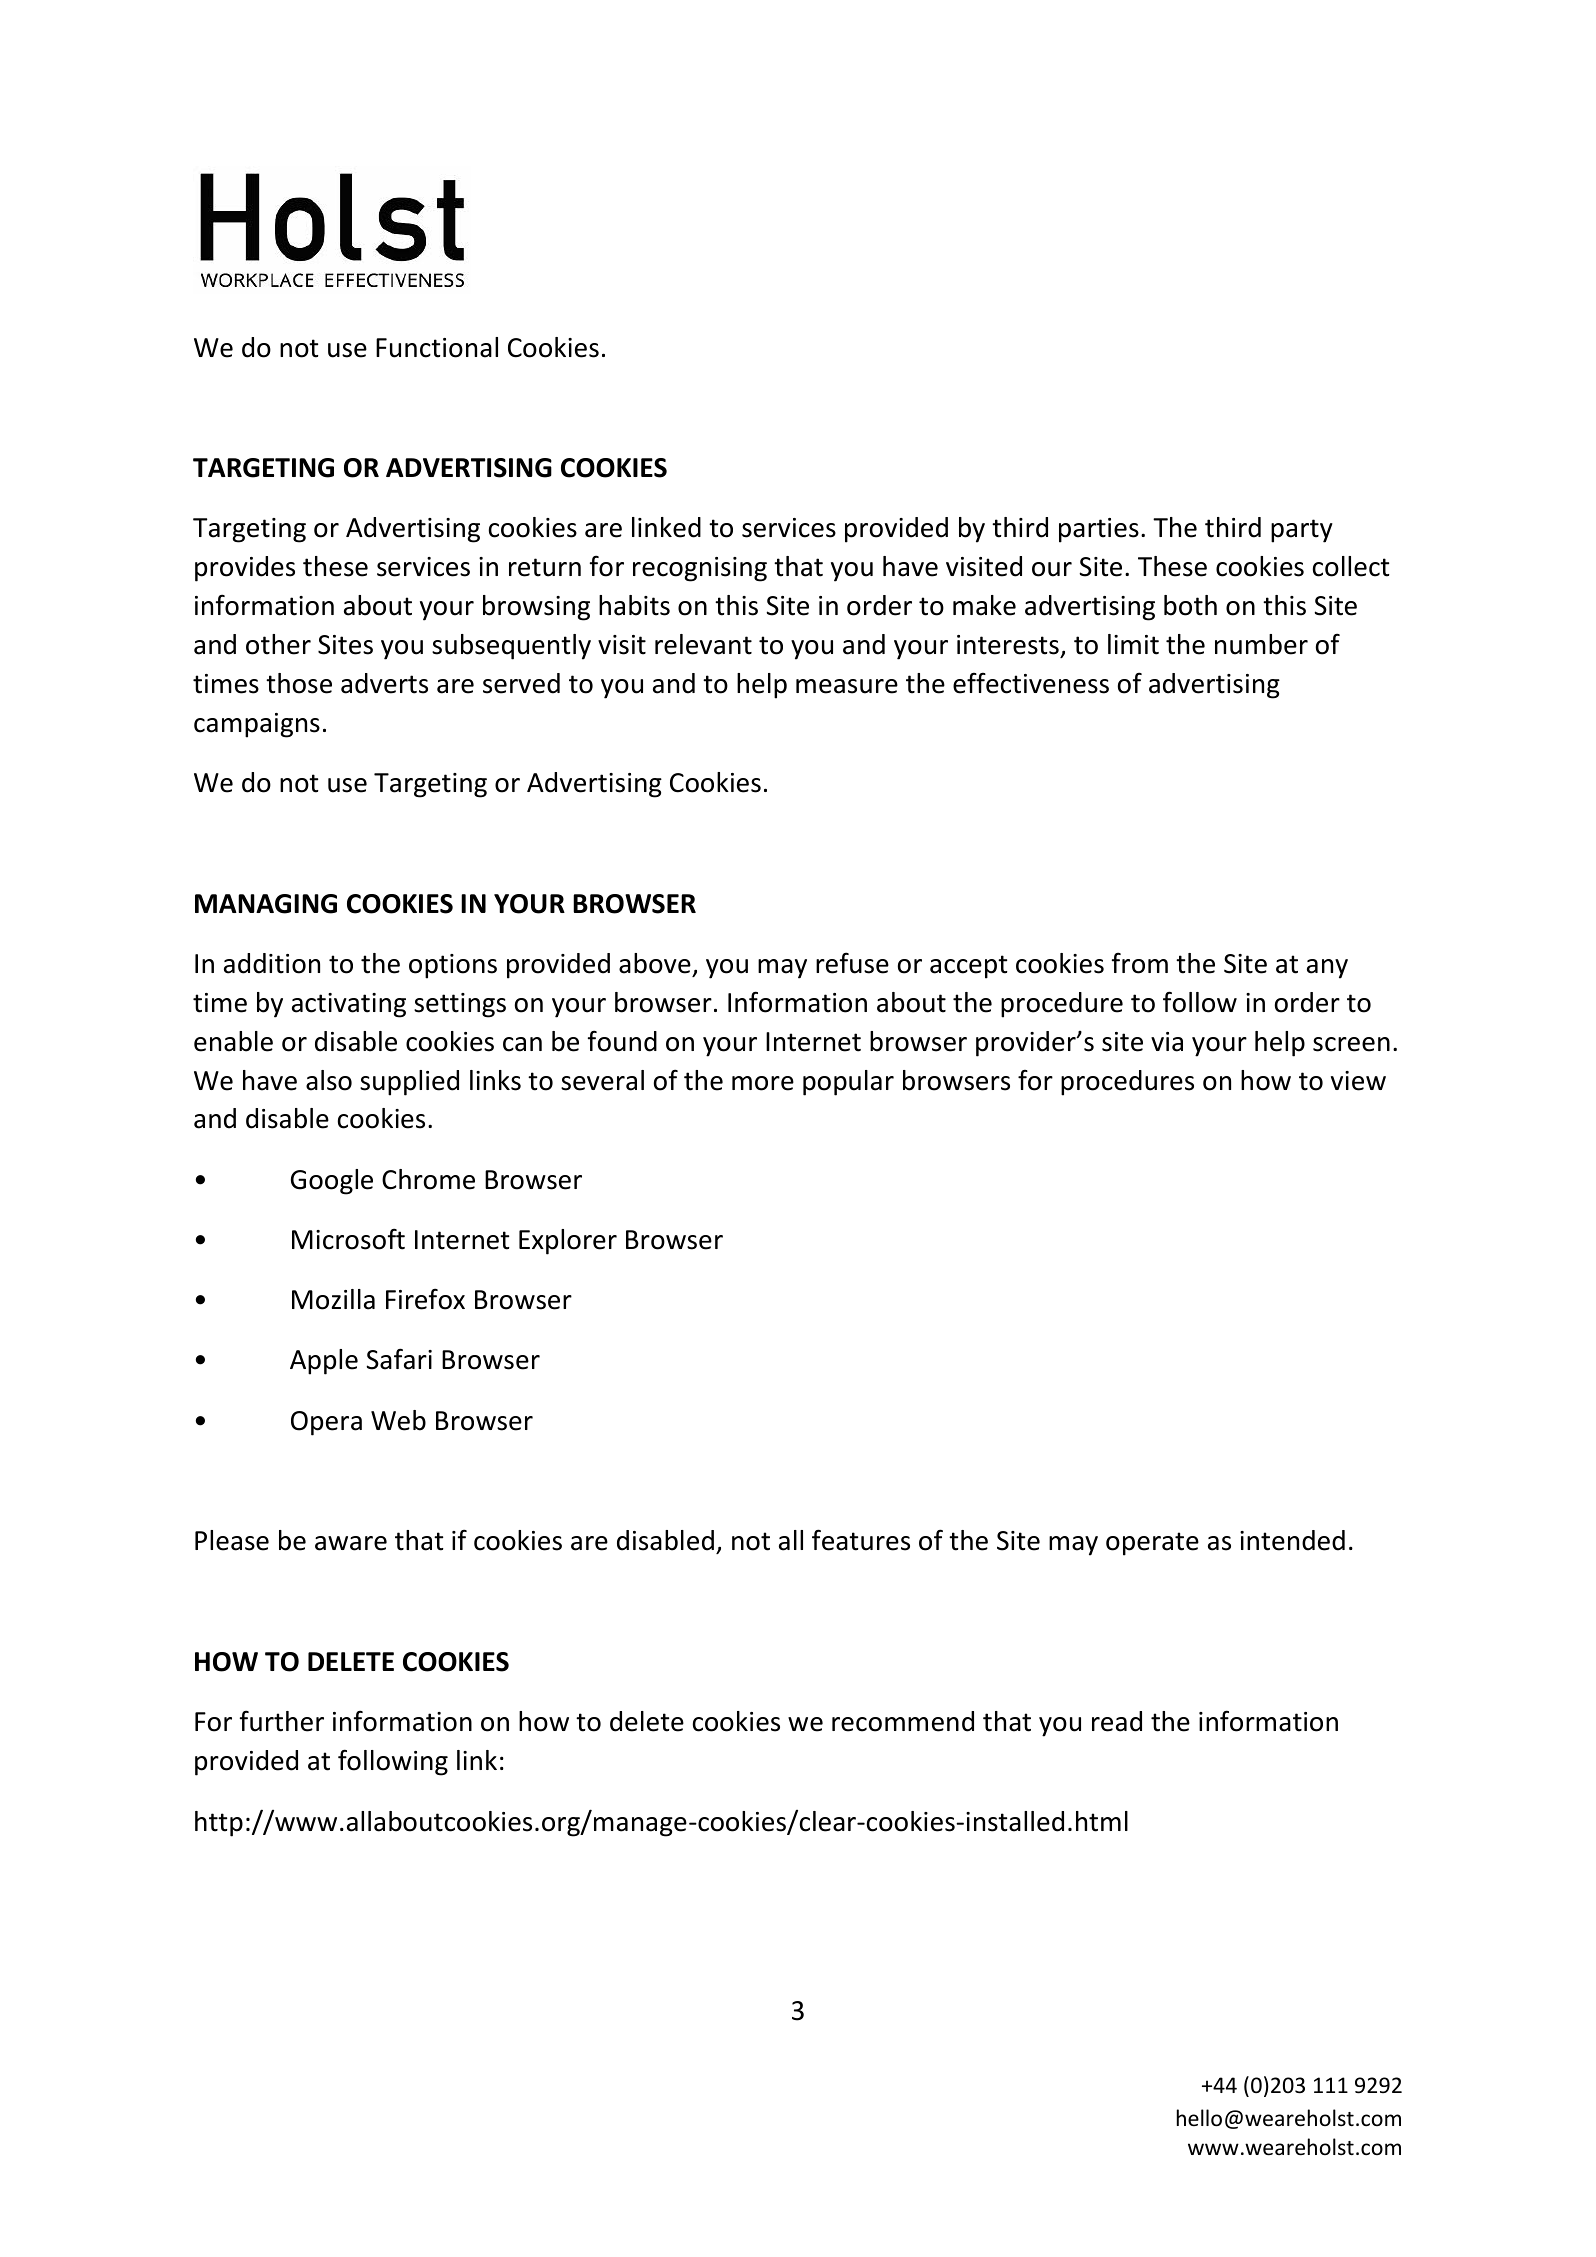  What do you see at coordinates (1302, 531) in the screenshot?
I see `party` at bounding box center [1302, 531].
